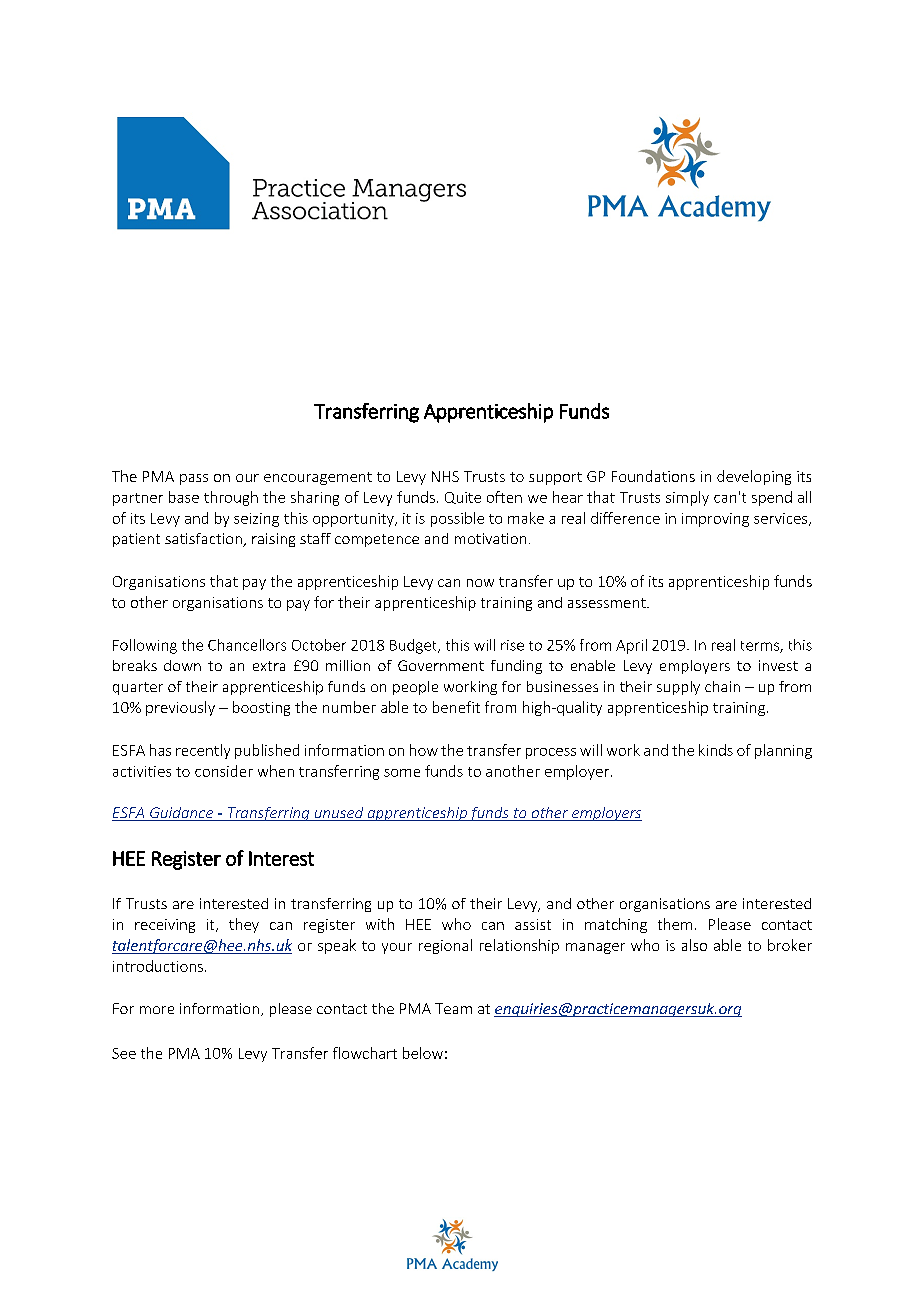  What do you see at coordinates (687, 498) in the screenshot?
I see `simply` at bounding box center [687, 498].
